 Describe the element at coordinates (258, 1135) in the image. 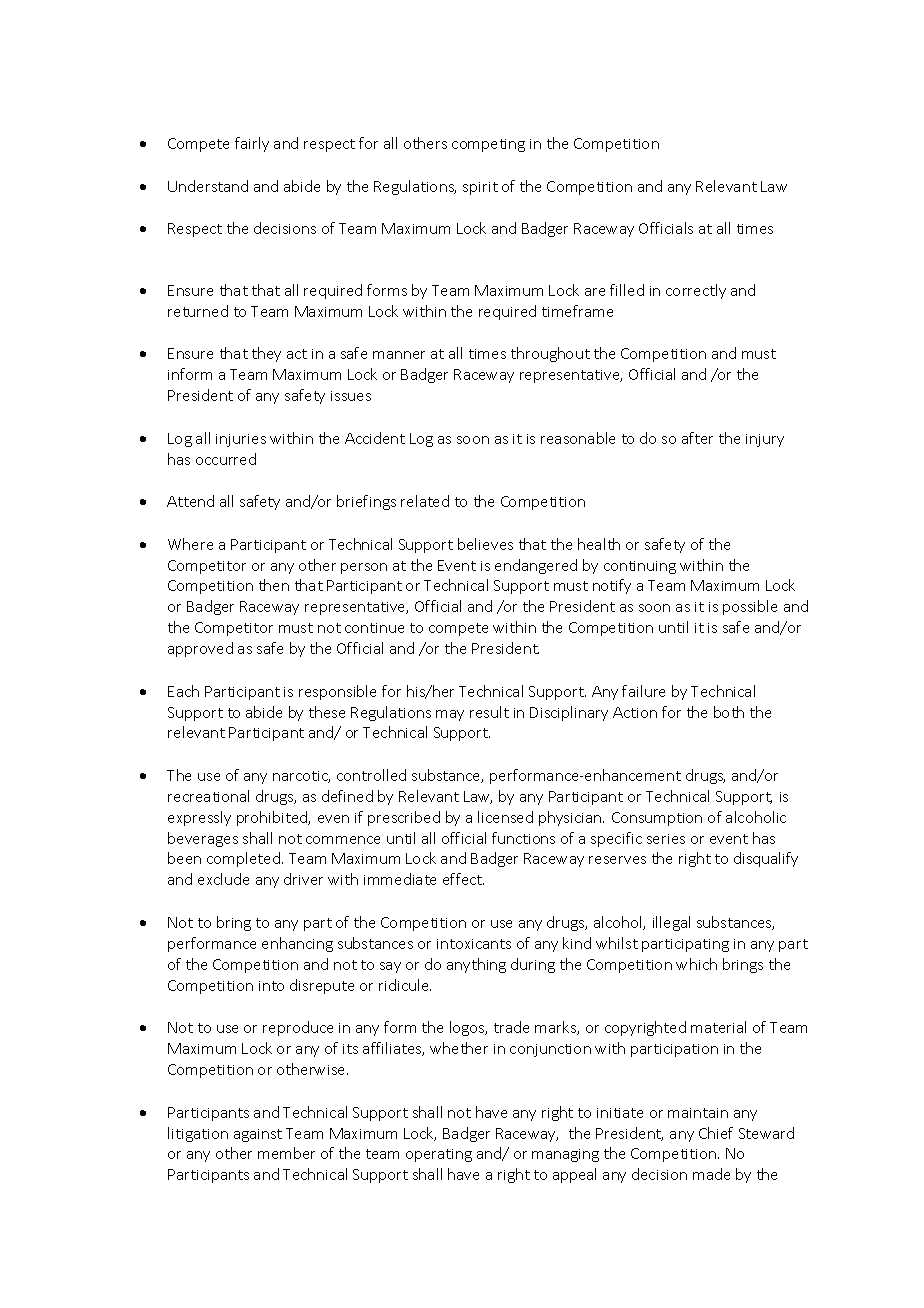

I see `against` at that location.
